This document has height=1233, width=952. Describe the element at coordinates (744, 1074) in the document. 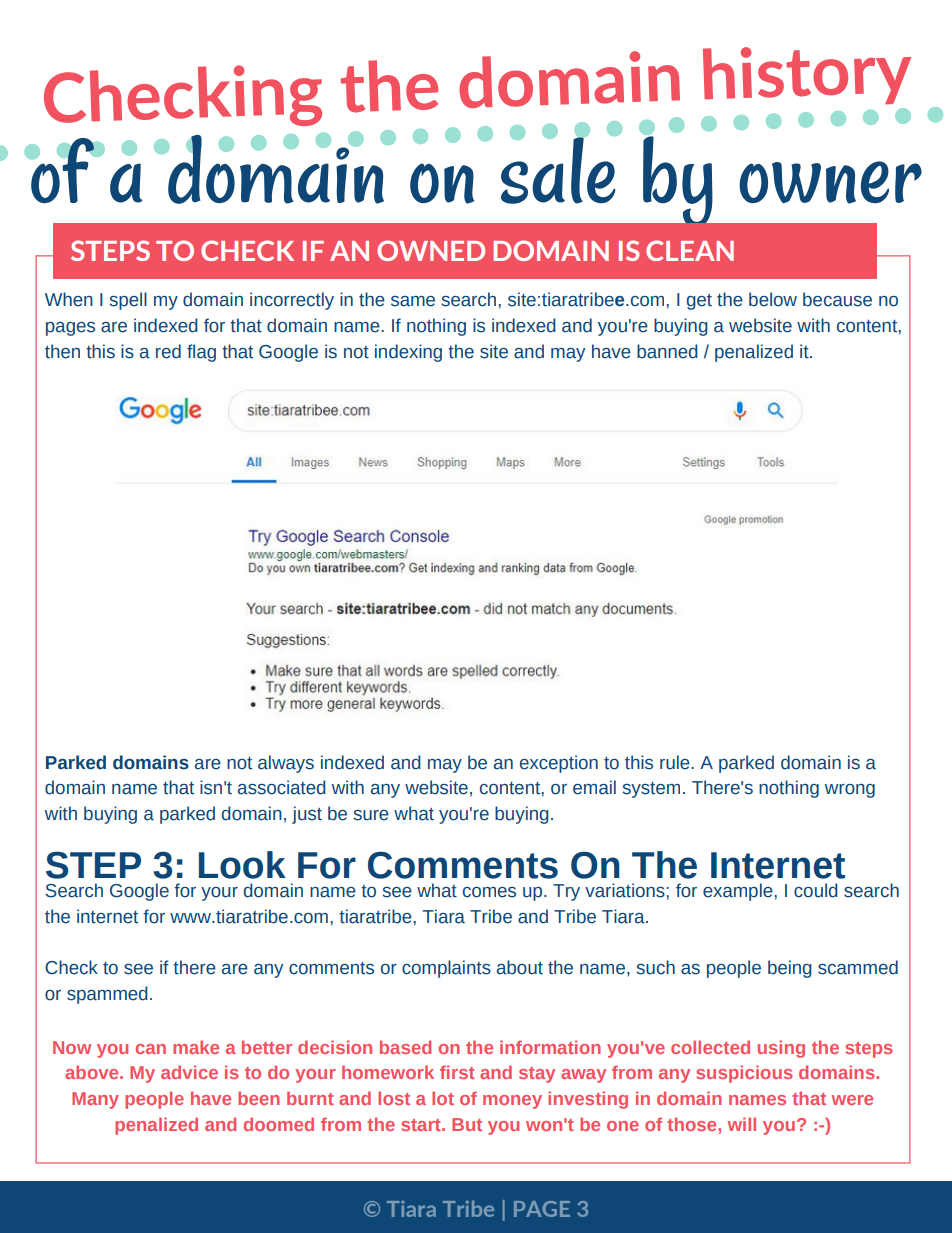

I see `suspicious` at that location.
